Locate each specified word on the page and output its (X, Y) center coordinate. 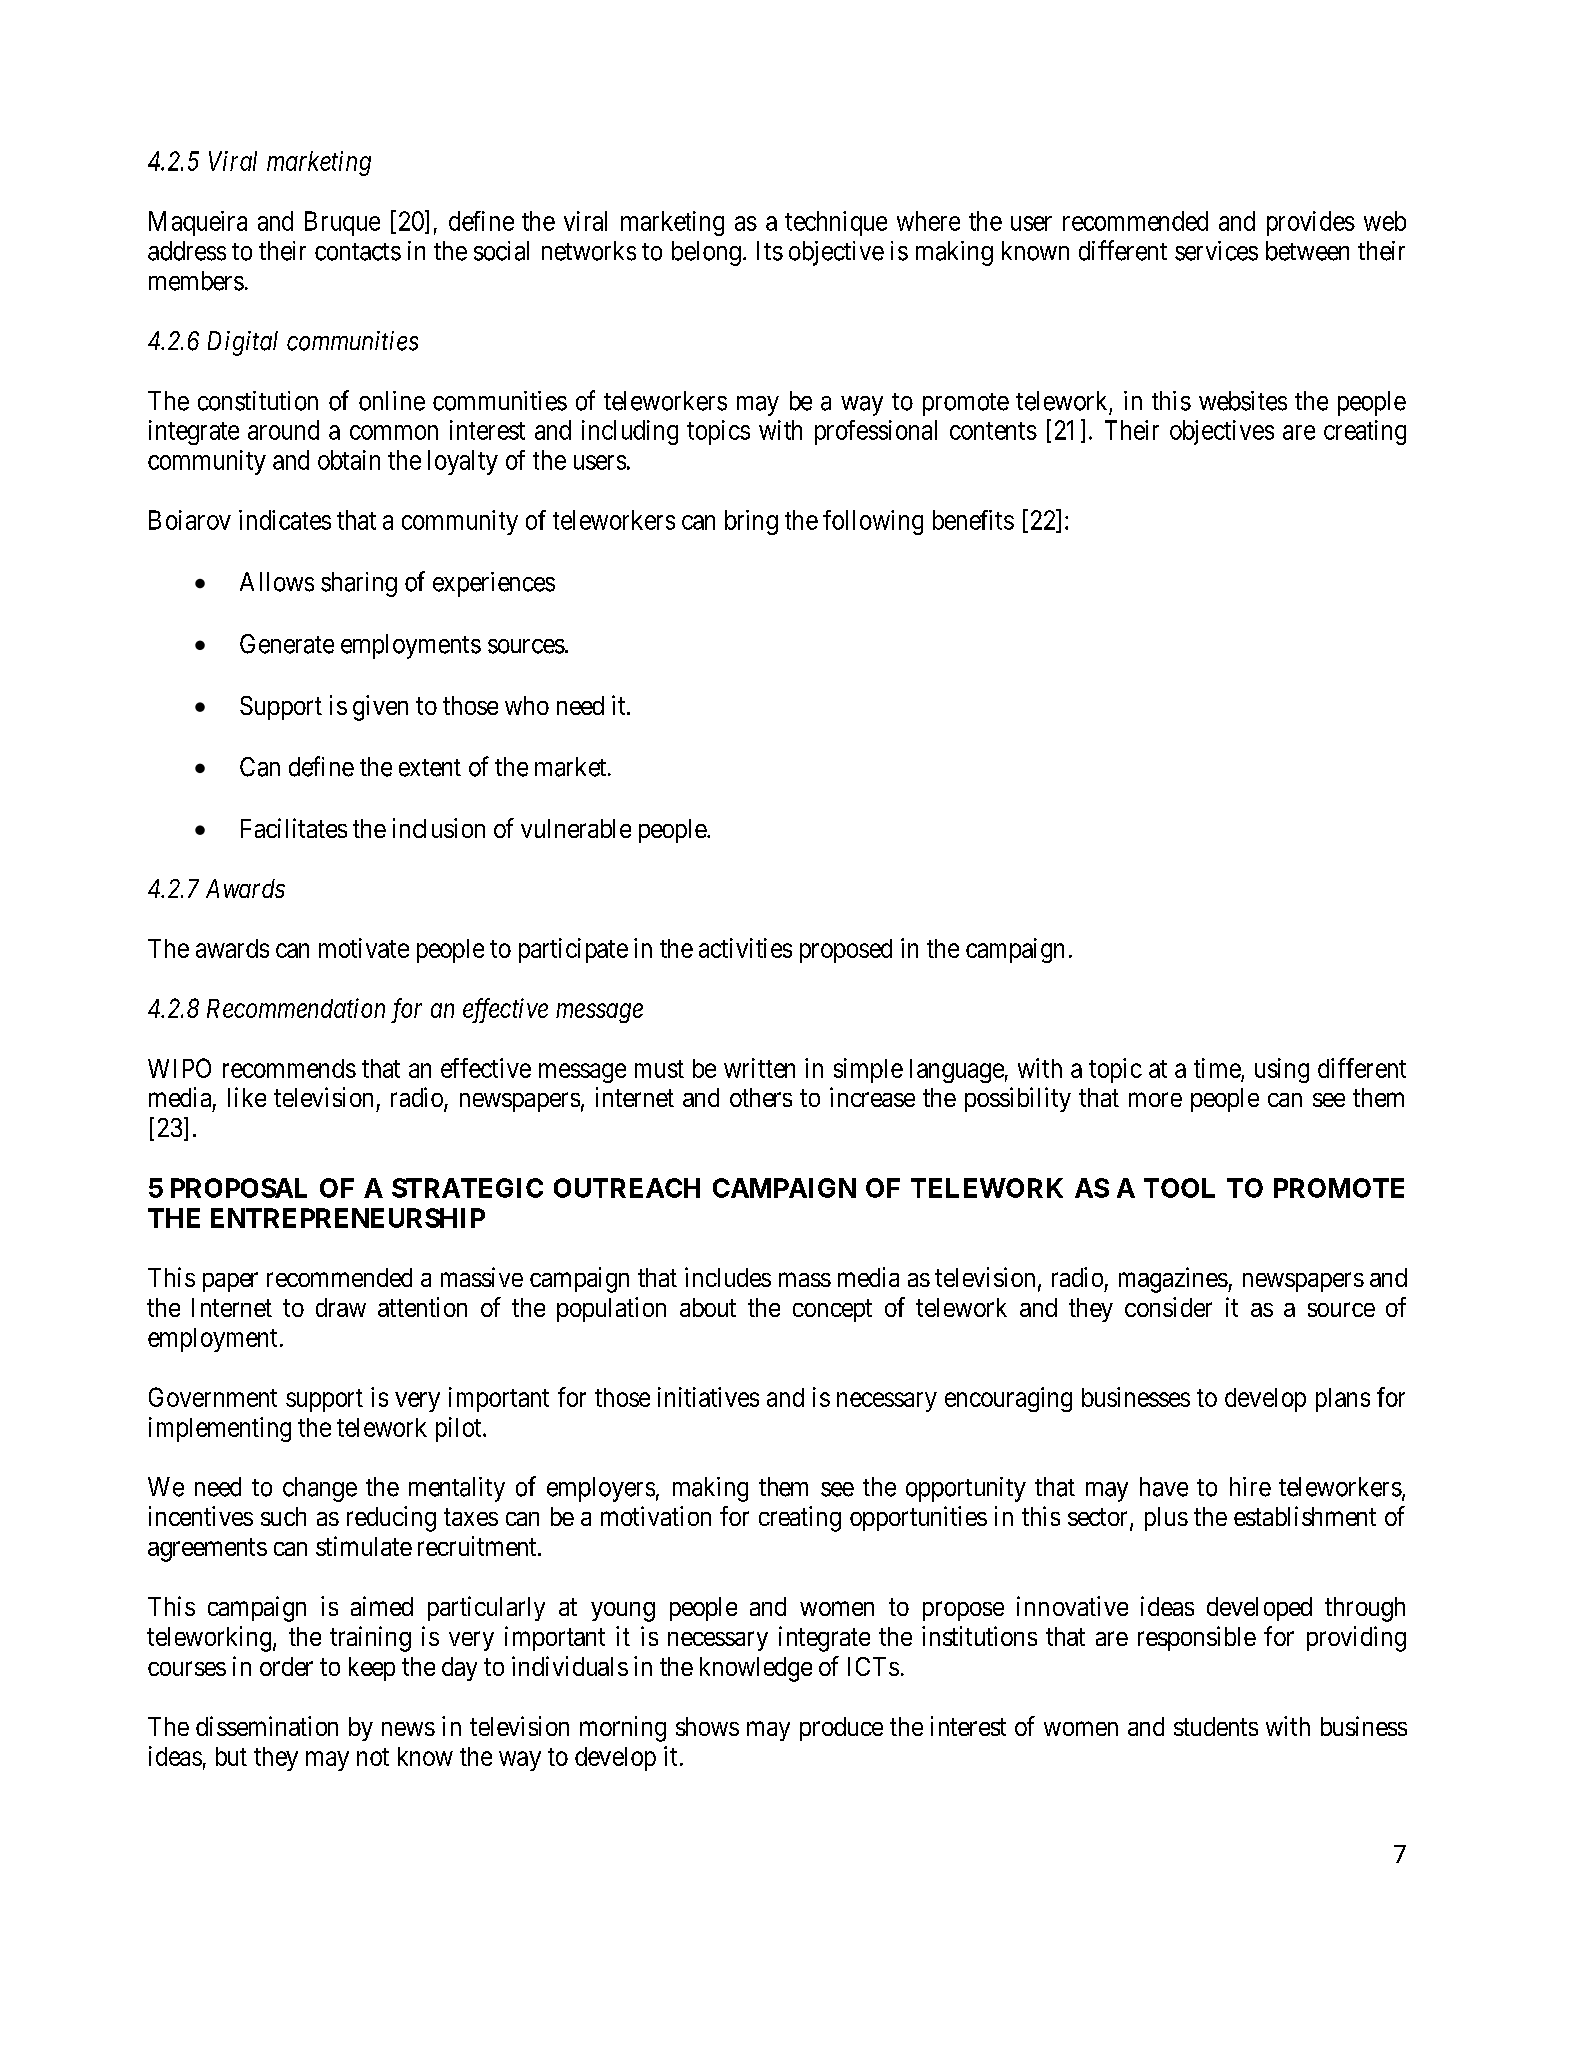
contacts (358, 252)
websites (1243, 401)
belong (706, 253)
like (247, 1097)
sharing (359, 584)
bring (751, 522)
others (761, 1097)
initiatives (708, 1397)
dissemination (267, 1726)
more (1155, 1100)
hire (1250, 1487)
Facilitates (294, 828)
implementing (220, 1429)
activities (745, 948)
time (1217, 1068)
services (1216, 251)
